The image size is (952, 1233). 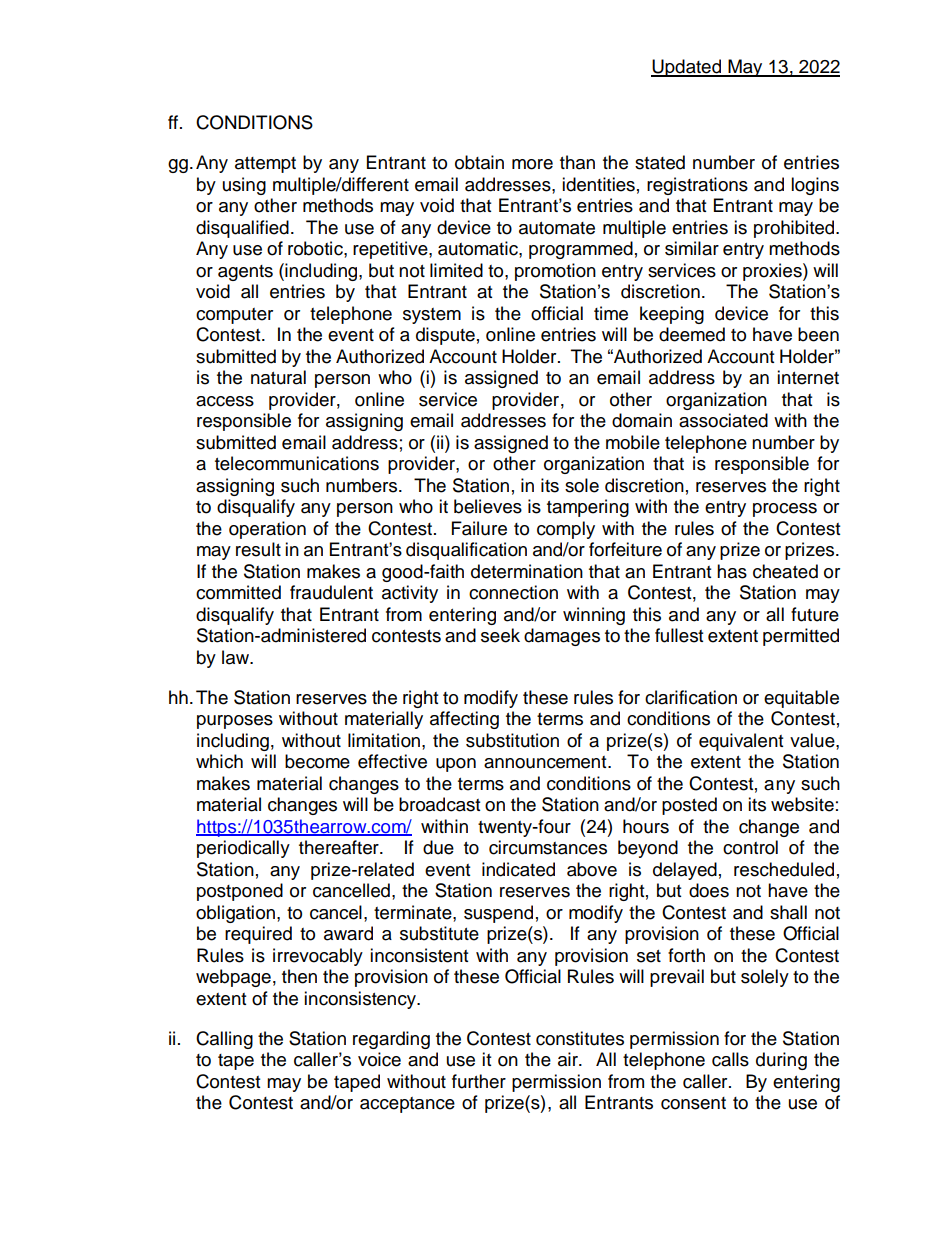 What do you see at coordinates (340, 847) in the document?
I see `thereafter` at bounding box center [340, 847].
